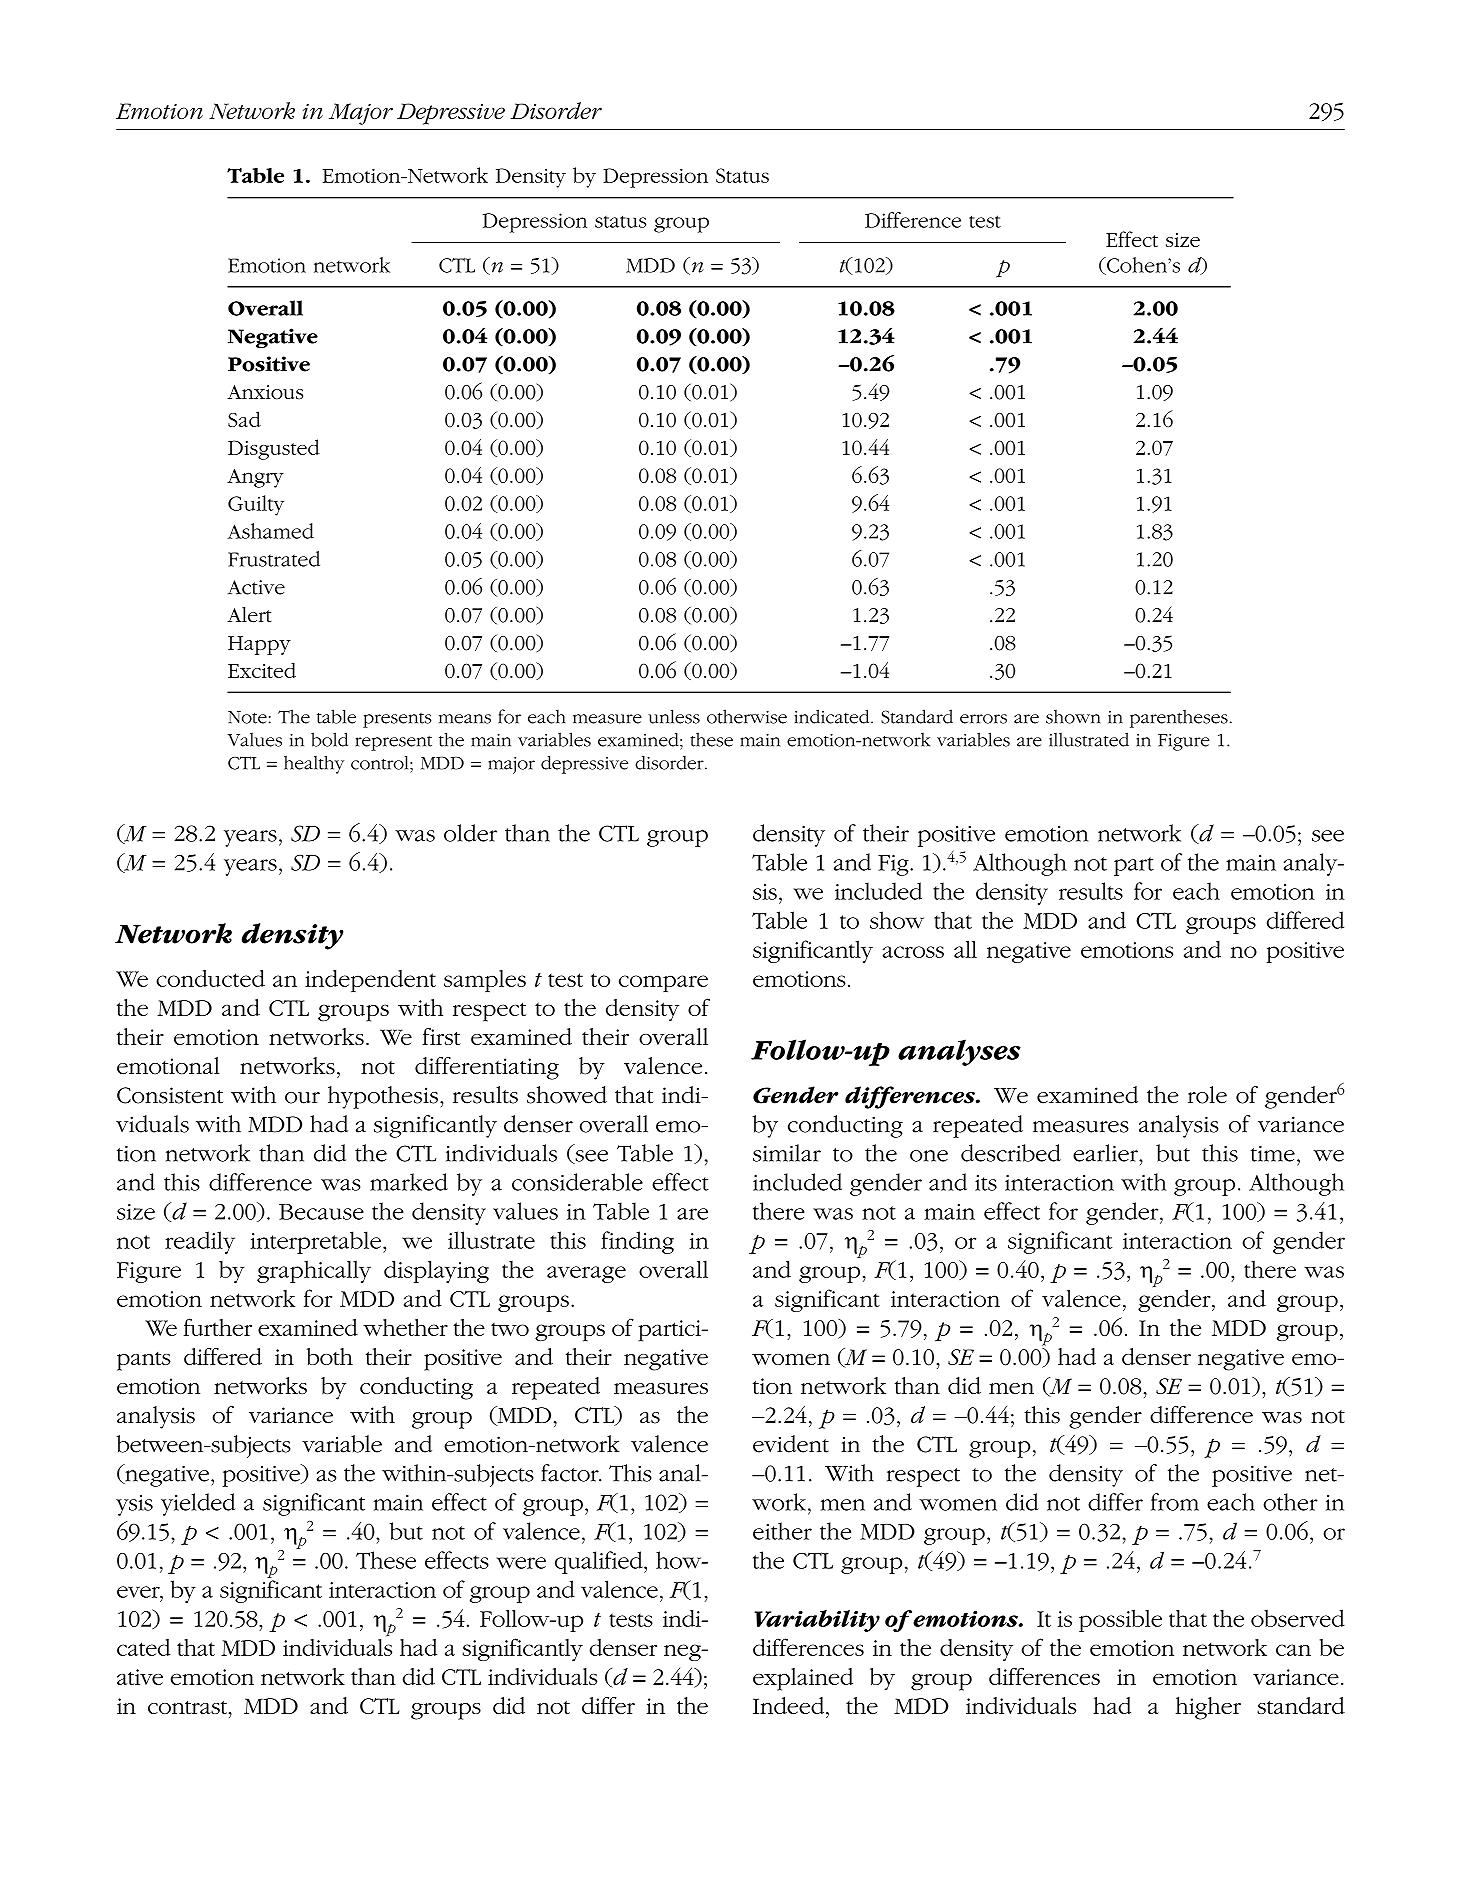 The image size is (1461, 1898). Describe the element at coordinates (663, 983) in the page. I see `compare` at that location.
